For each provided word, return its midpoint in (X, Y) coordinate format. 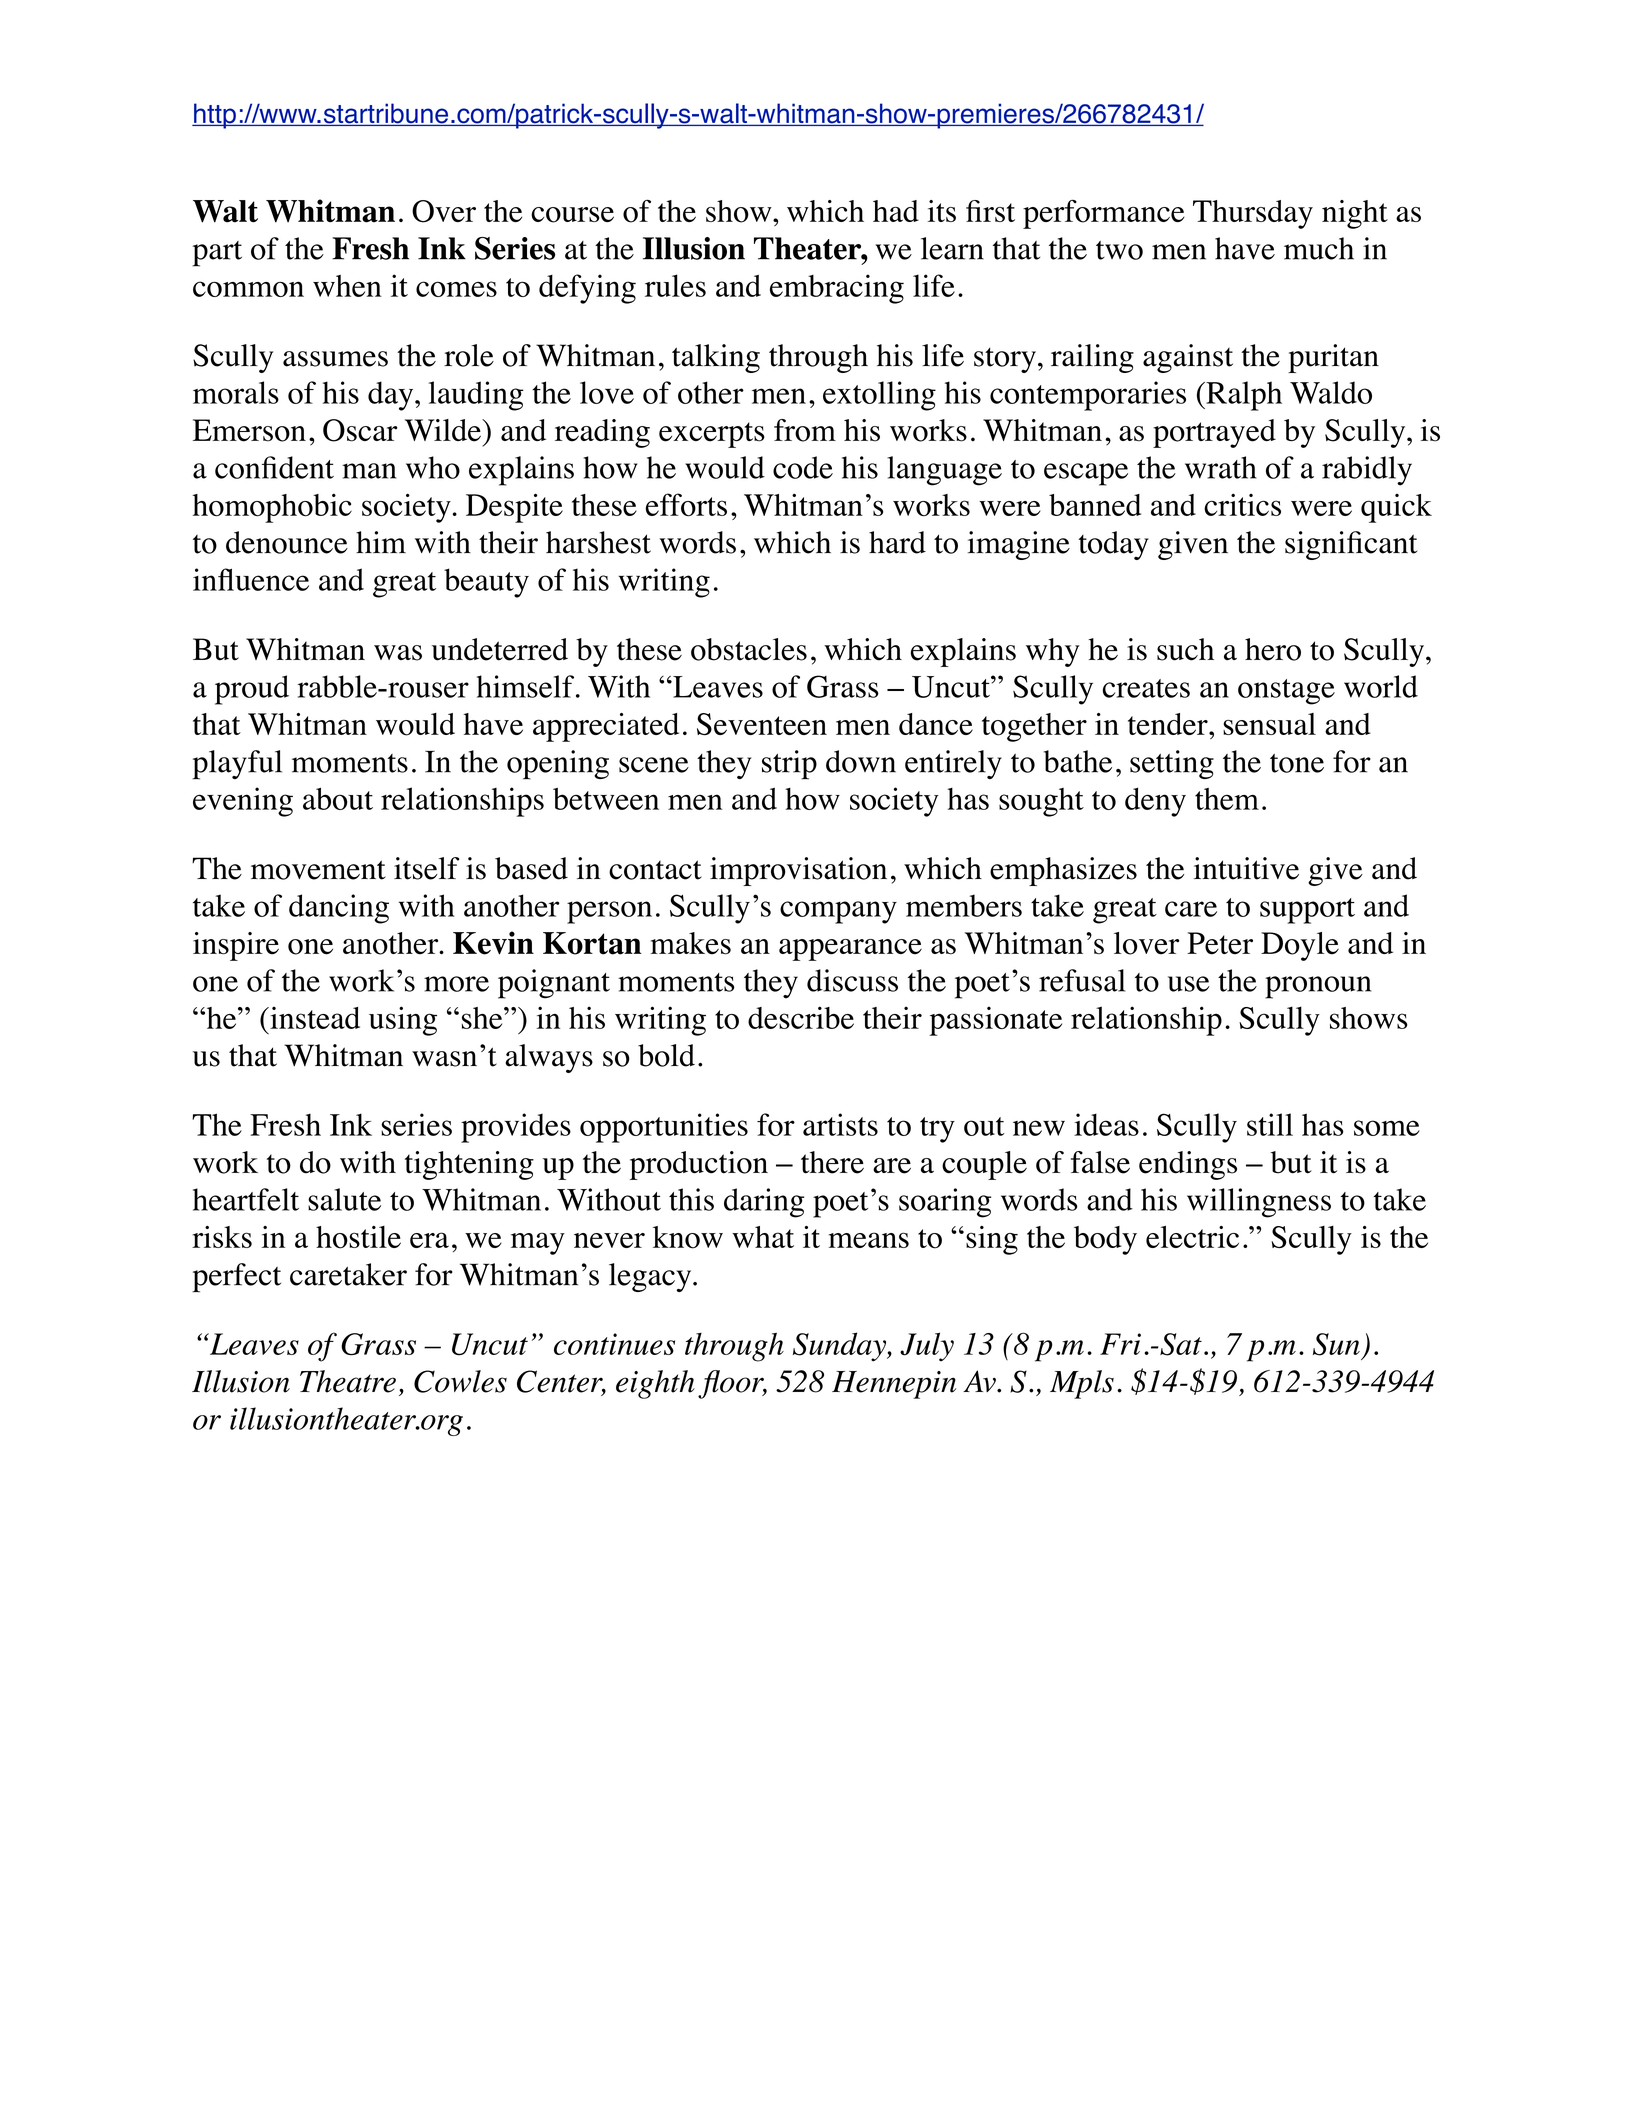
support (1307, 911)
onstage (1286, 692)
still (1270, 1124)
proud (252, 690)
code (803, 467)
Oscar (360, 430)
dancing (339, 909)
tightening (469, 1165)
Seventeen (762, 724)
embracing (837, 289)
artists (840, 1124)
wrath (1221, 467)
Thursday (1253, 214)
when (347, 286)
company (838, 912)
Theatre (348, 1381)
